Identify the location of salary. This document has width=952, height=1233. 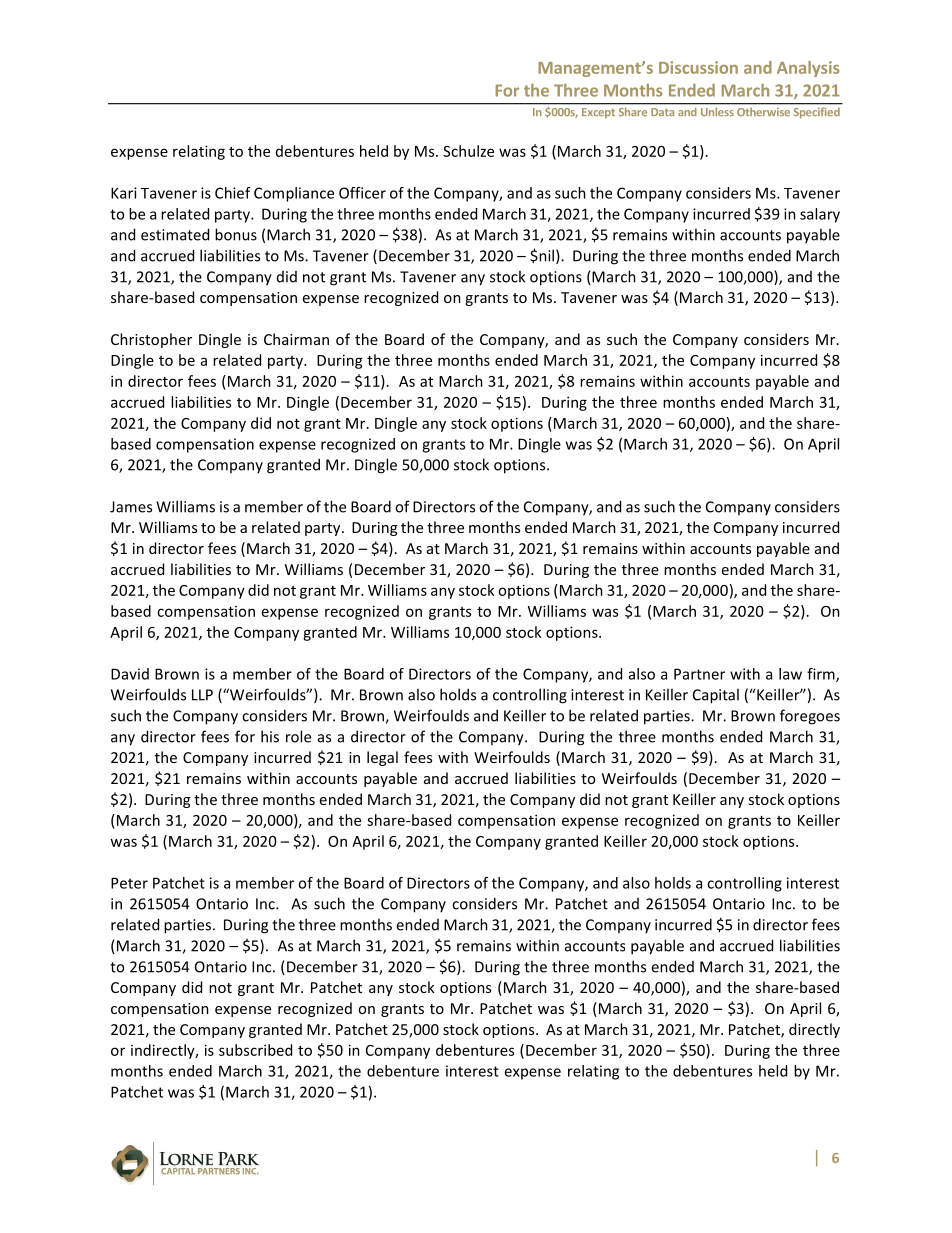
(820, 215).
